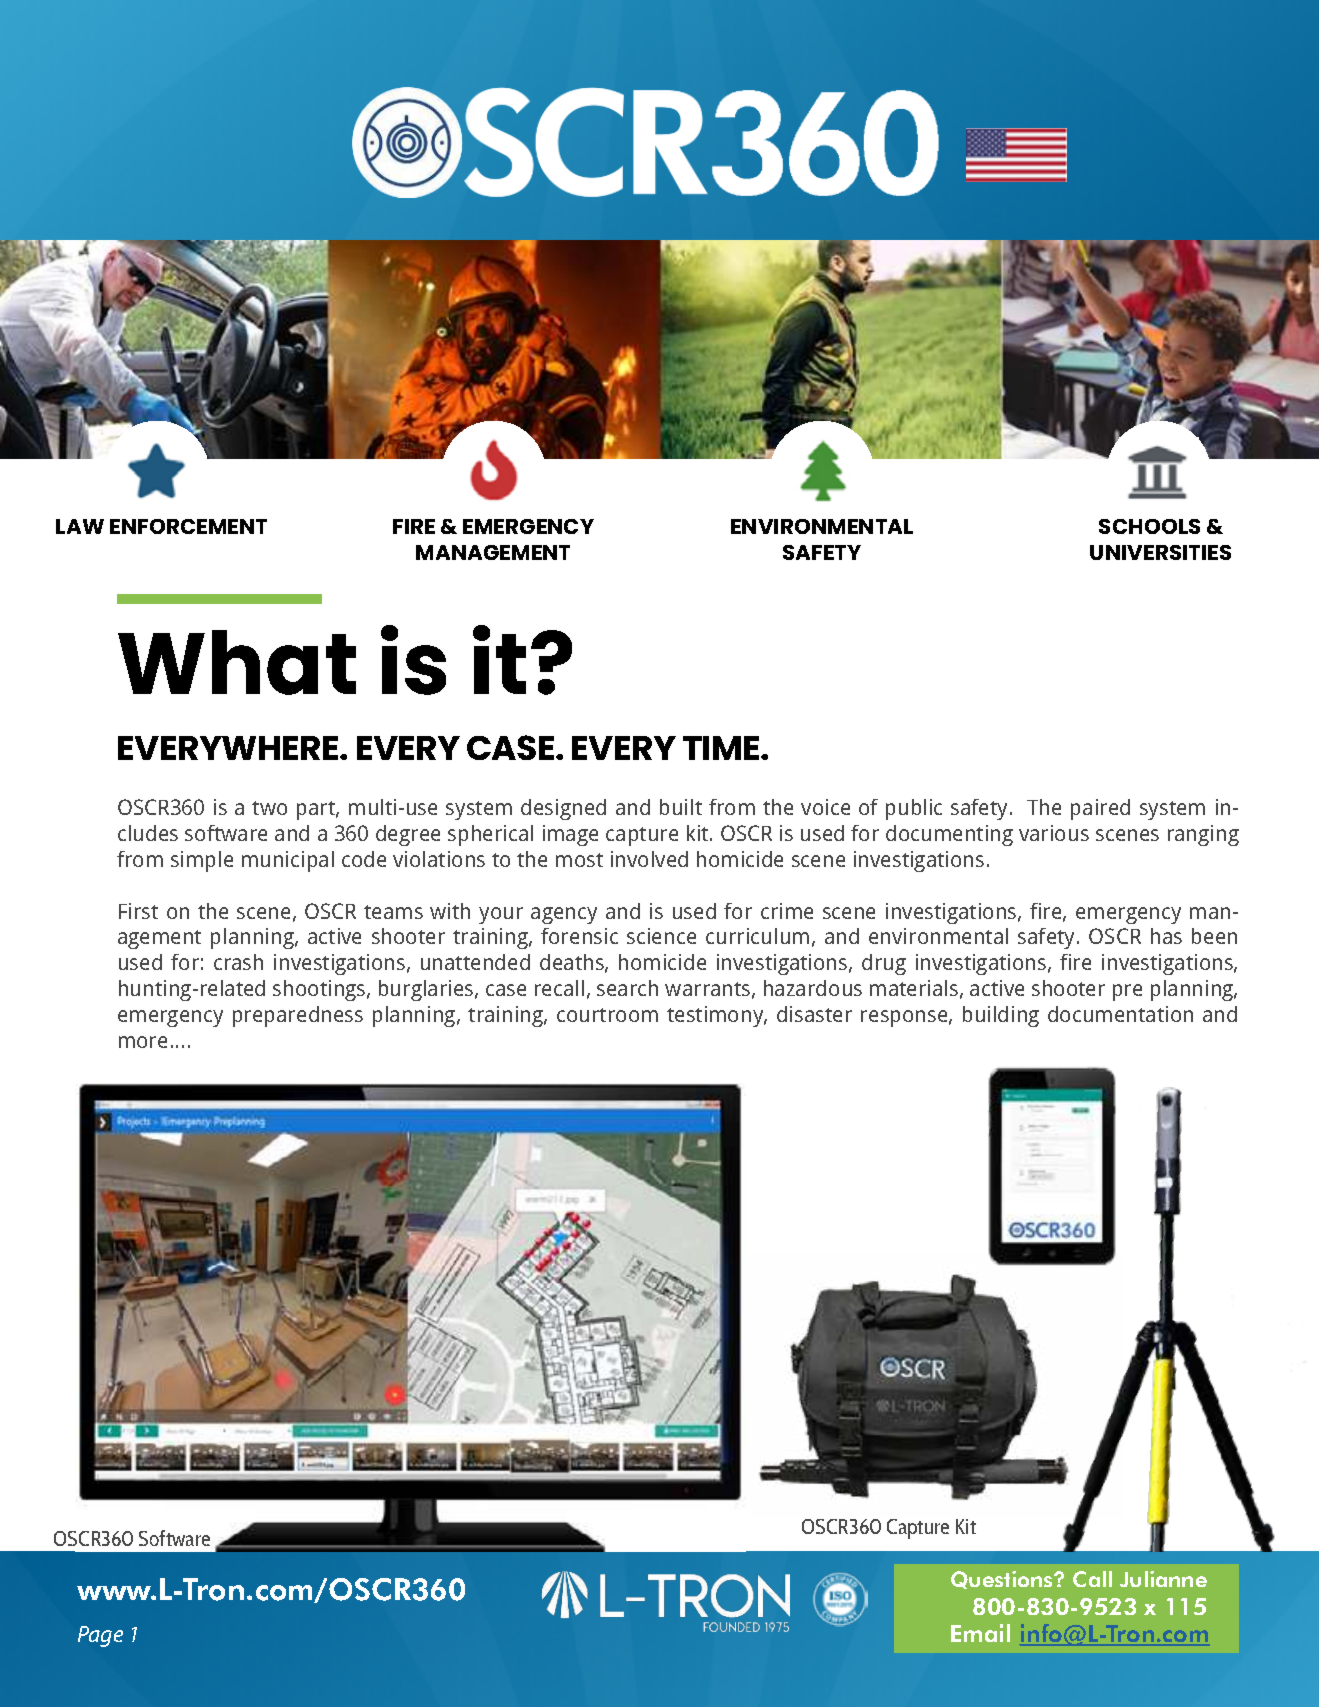 The height and width of the image is (1707, 1319). I want to click on UNIVERSITIES, so click(1160, 552).
